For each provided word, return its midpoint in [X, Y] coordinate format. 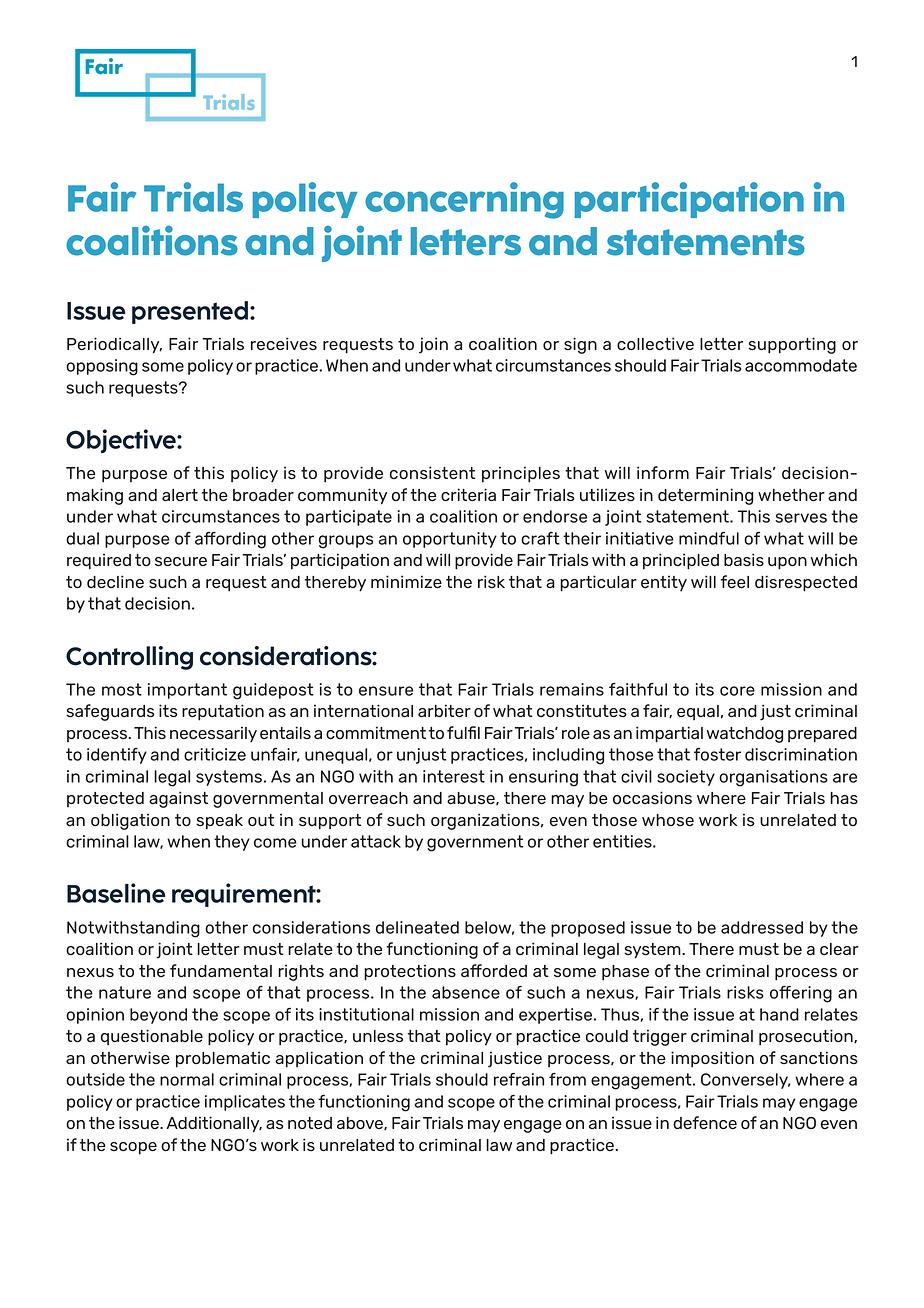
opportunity [450, 540]
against [178, 799]
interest [454, 776]
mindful [709, 538]
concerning [464, 200]
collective [655, 343]
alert [180, 495]
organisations [773, 778]
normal [187, 1079]
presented [191, 312]
